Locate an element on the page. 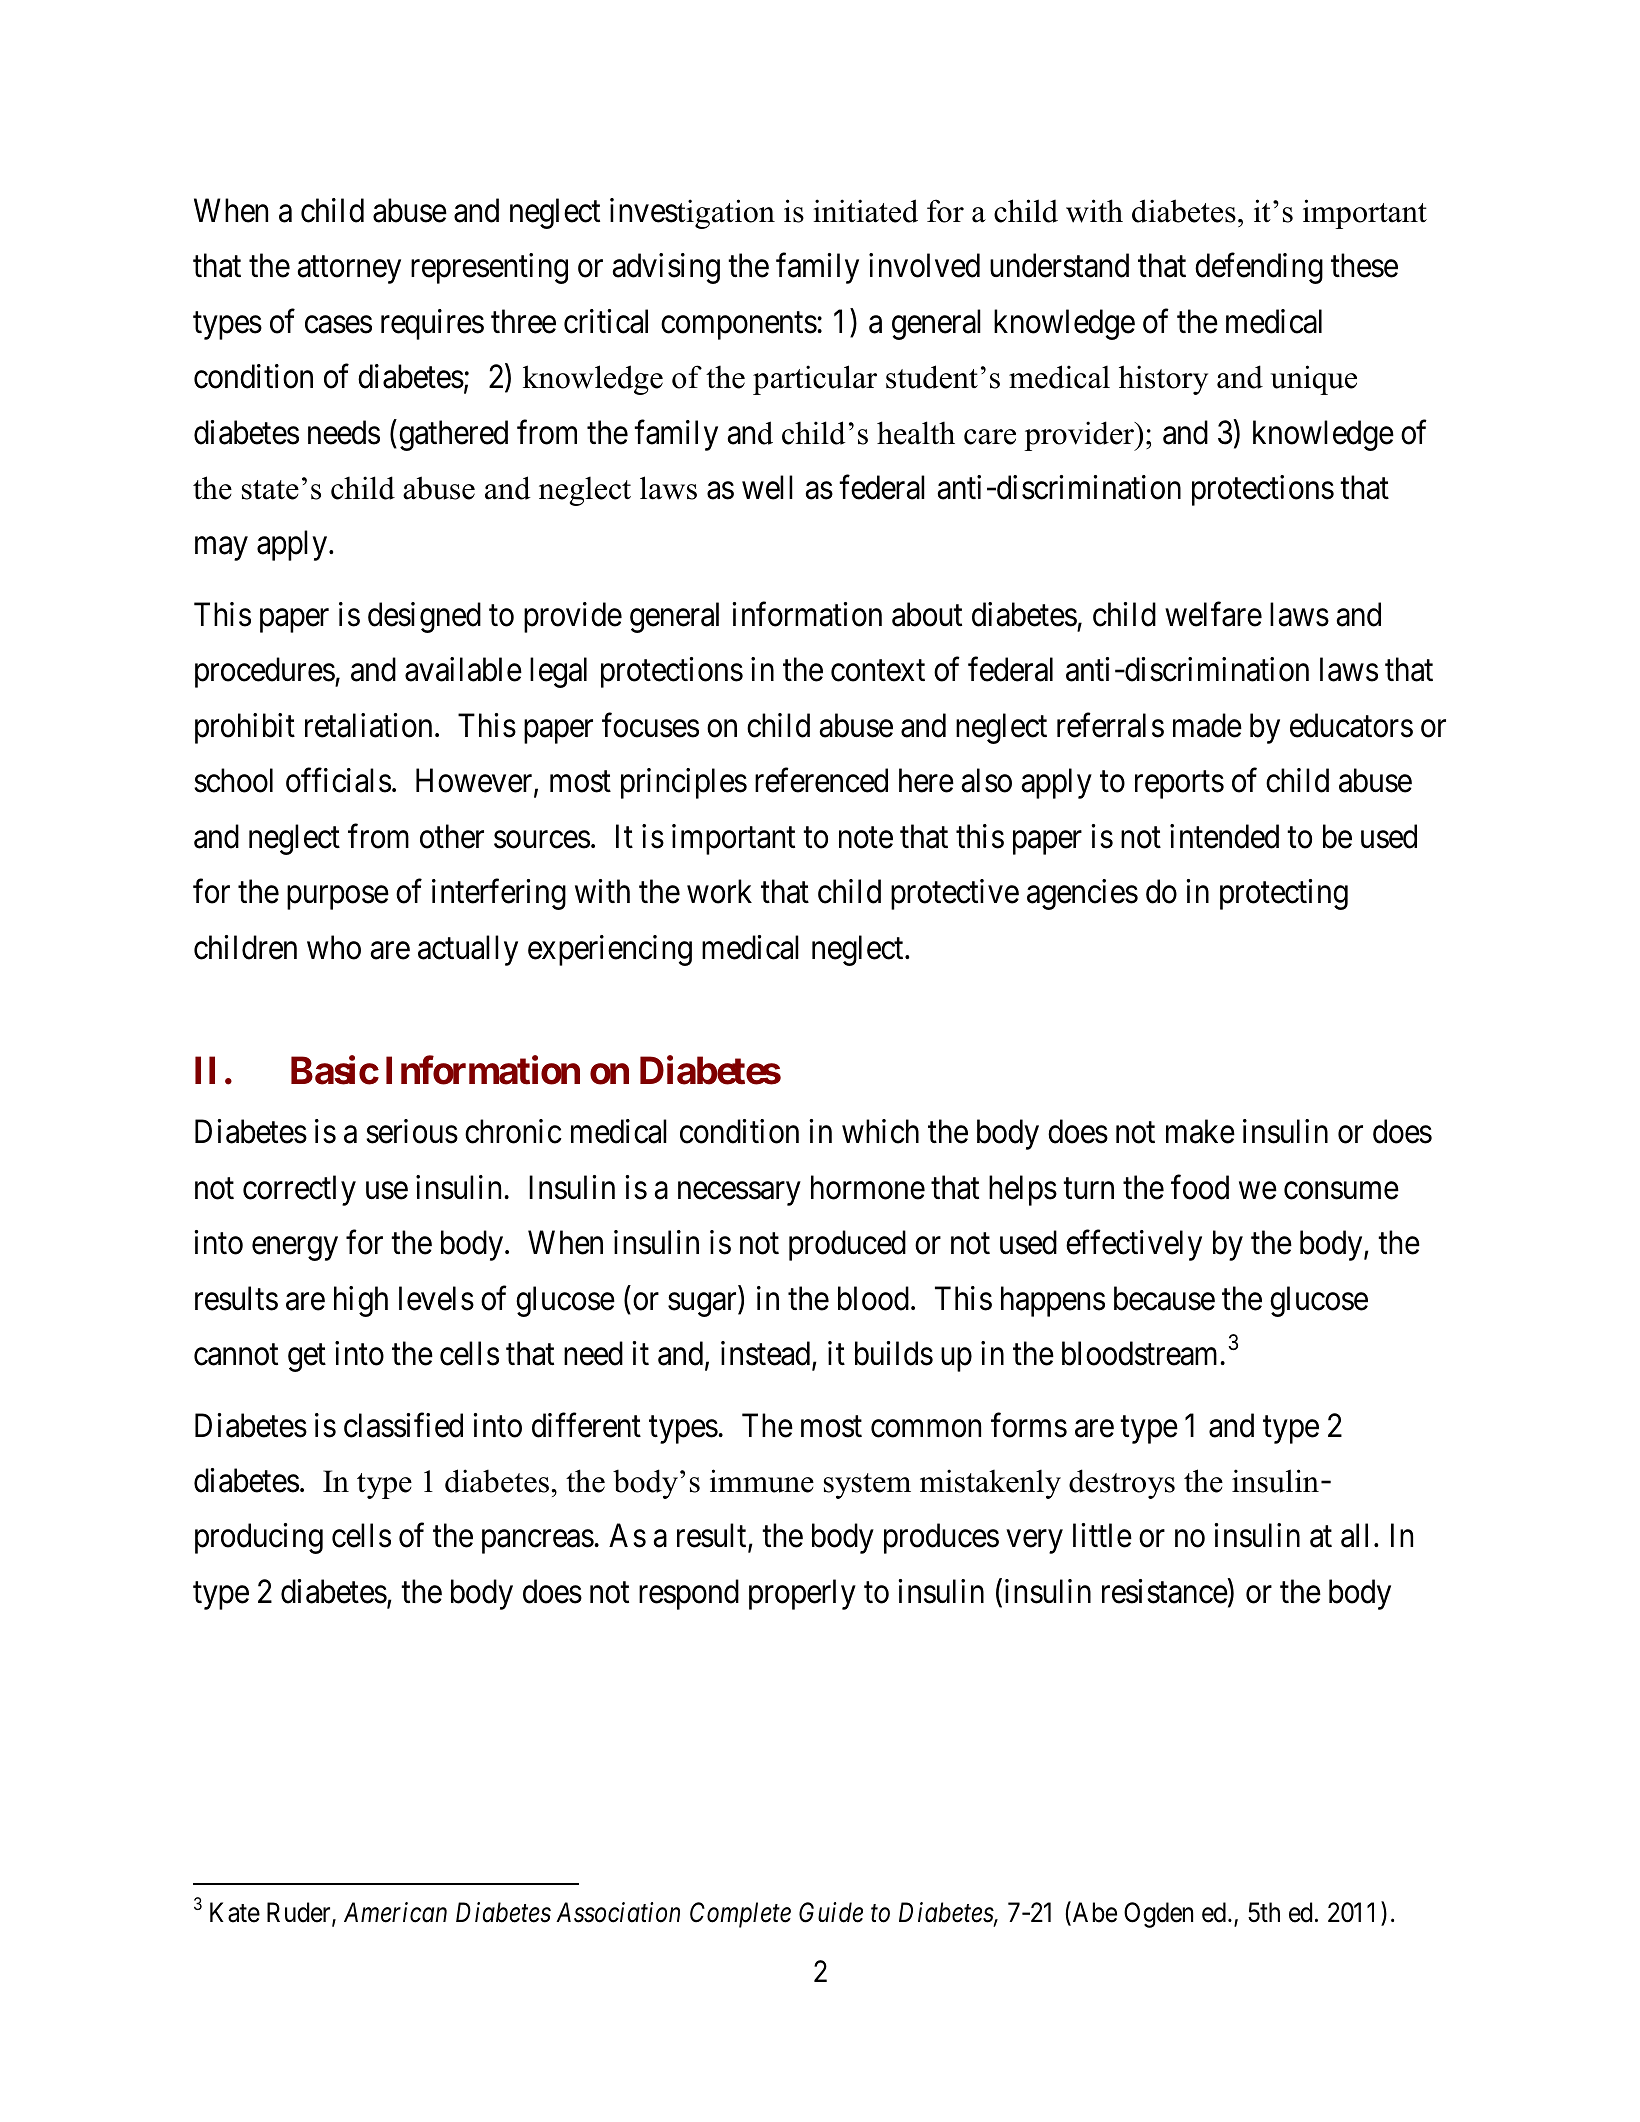 The image size is (1640, 2122). destroys is located at coordinates (1122, 1484).
